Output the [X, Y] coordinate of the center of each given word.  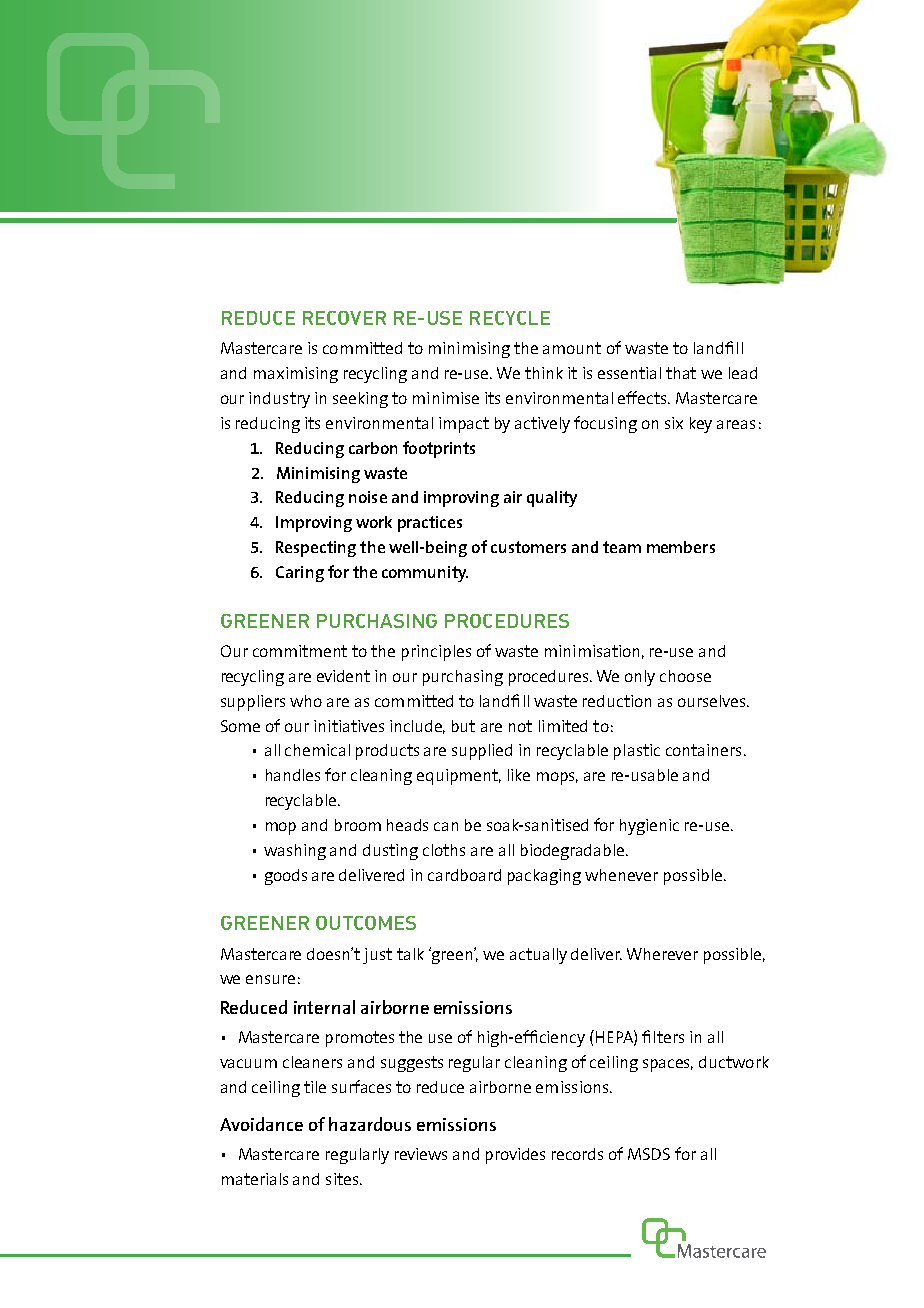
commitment [300, 651]
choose [685, 676]
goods [286, 877]
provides [515, 1156]
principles [436, 653]
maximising [296, 375]
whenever [621, 875]
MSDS [649, 1154]
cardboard [464, 875]
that [681, 373]
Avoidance [261, 1124]
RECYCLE [510, 318]
